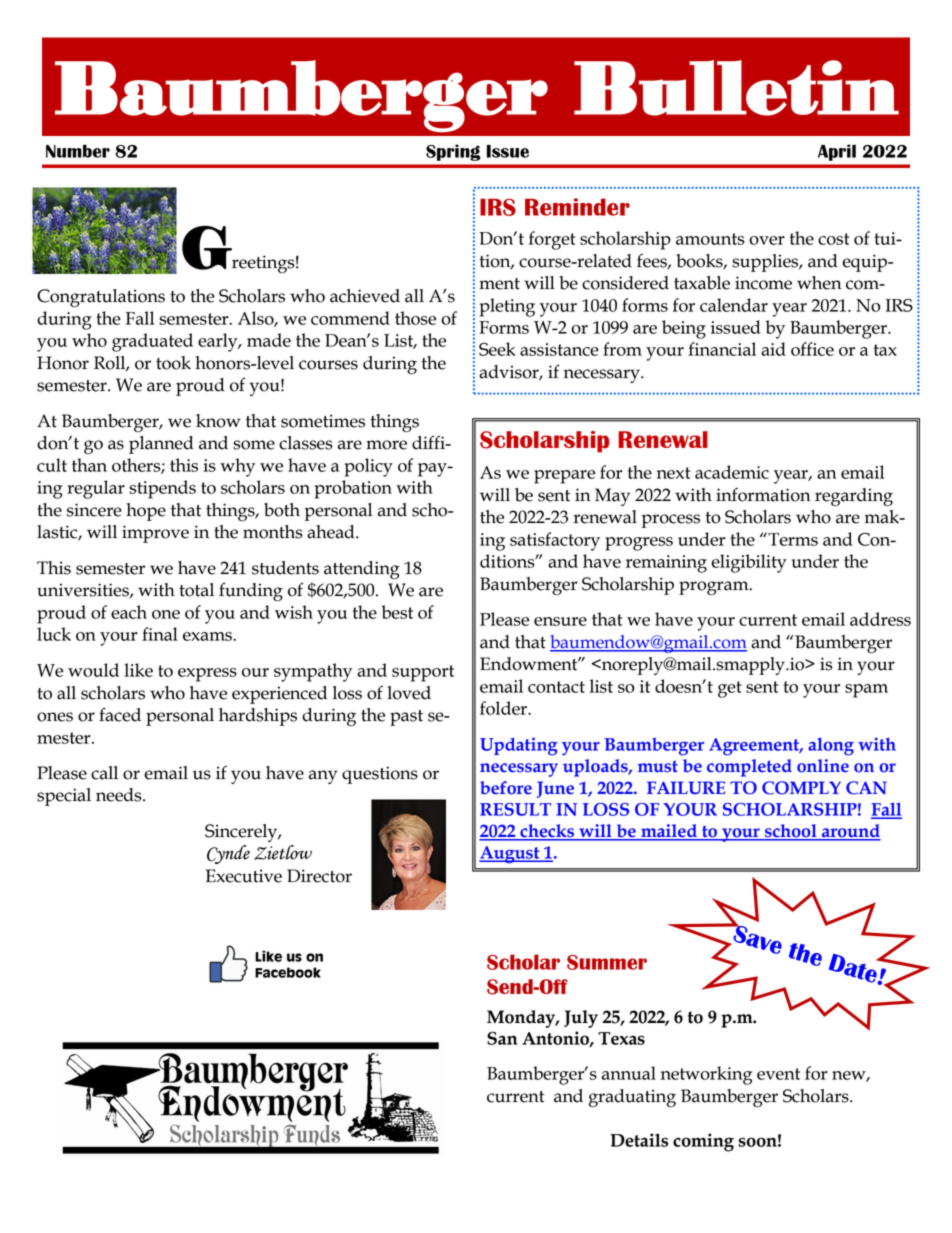  I want to click on Number, so click(78, 151).
